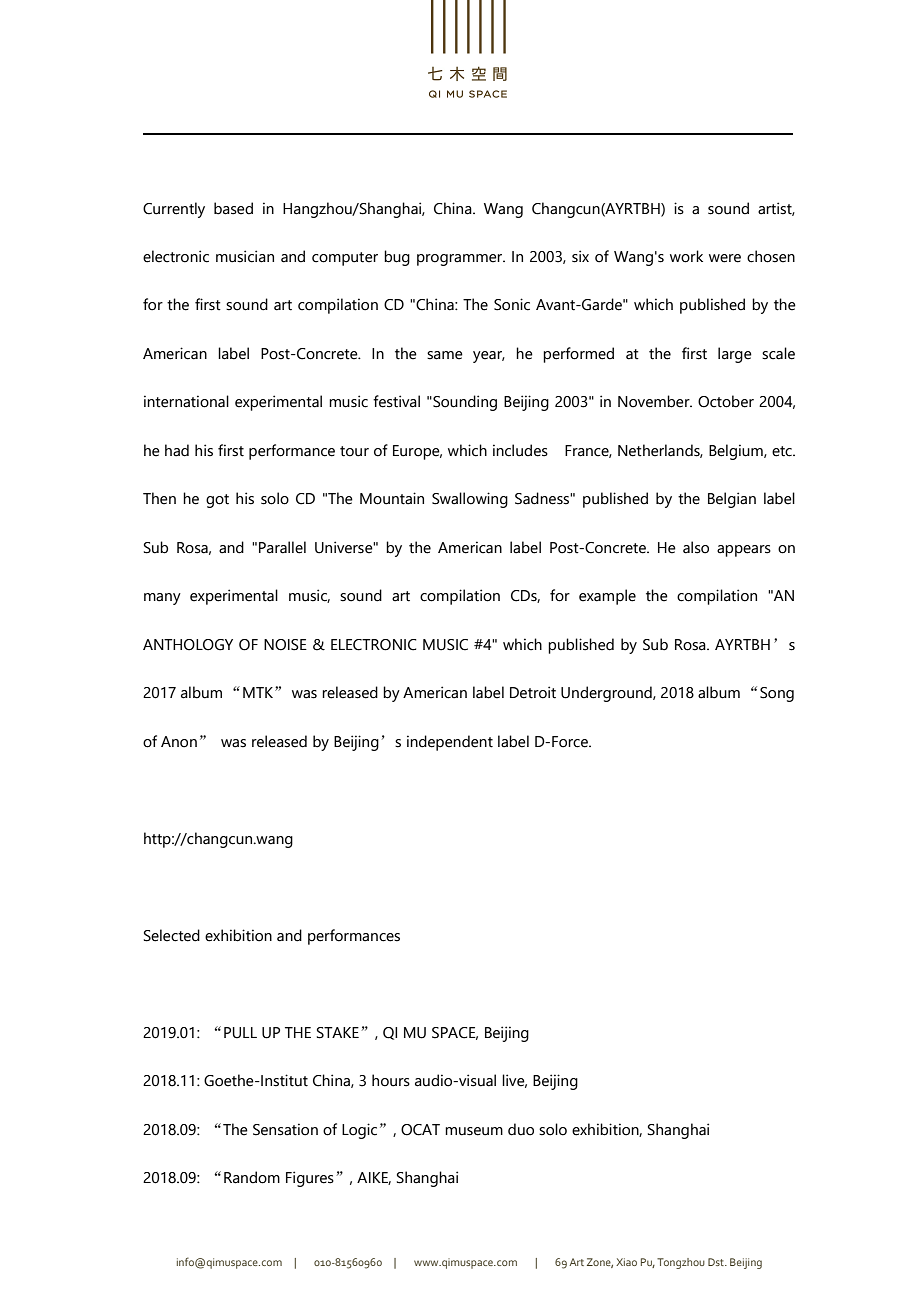 This image has height=1308, width=924. I want to click on independent, so click(450, 743).
